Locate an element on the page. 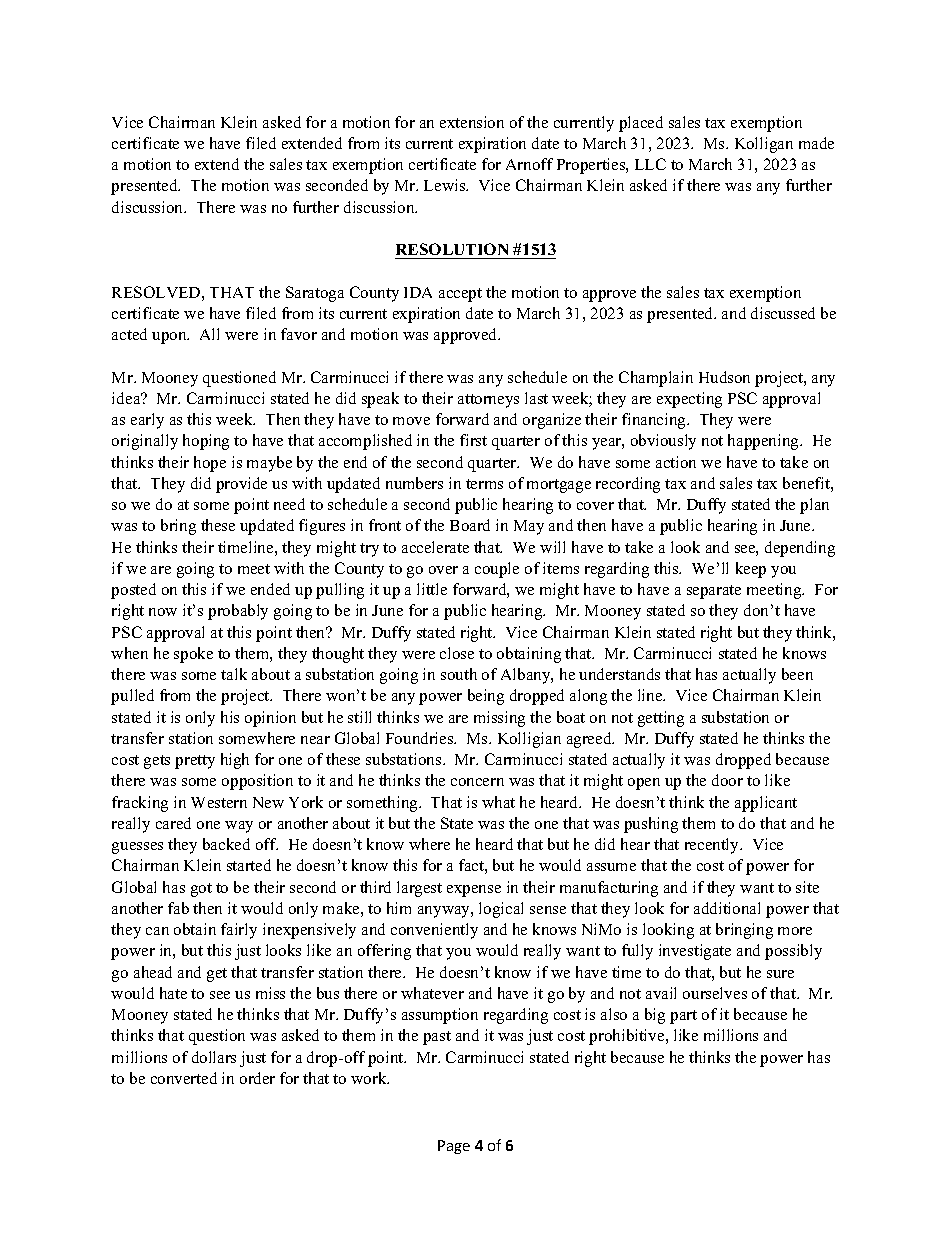 The height and width of the document is (1233, 952). terms is located at coordinates (484, 484).
